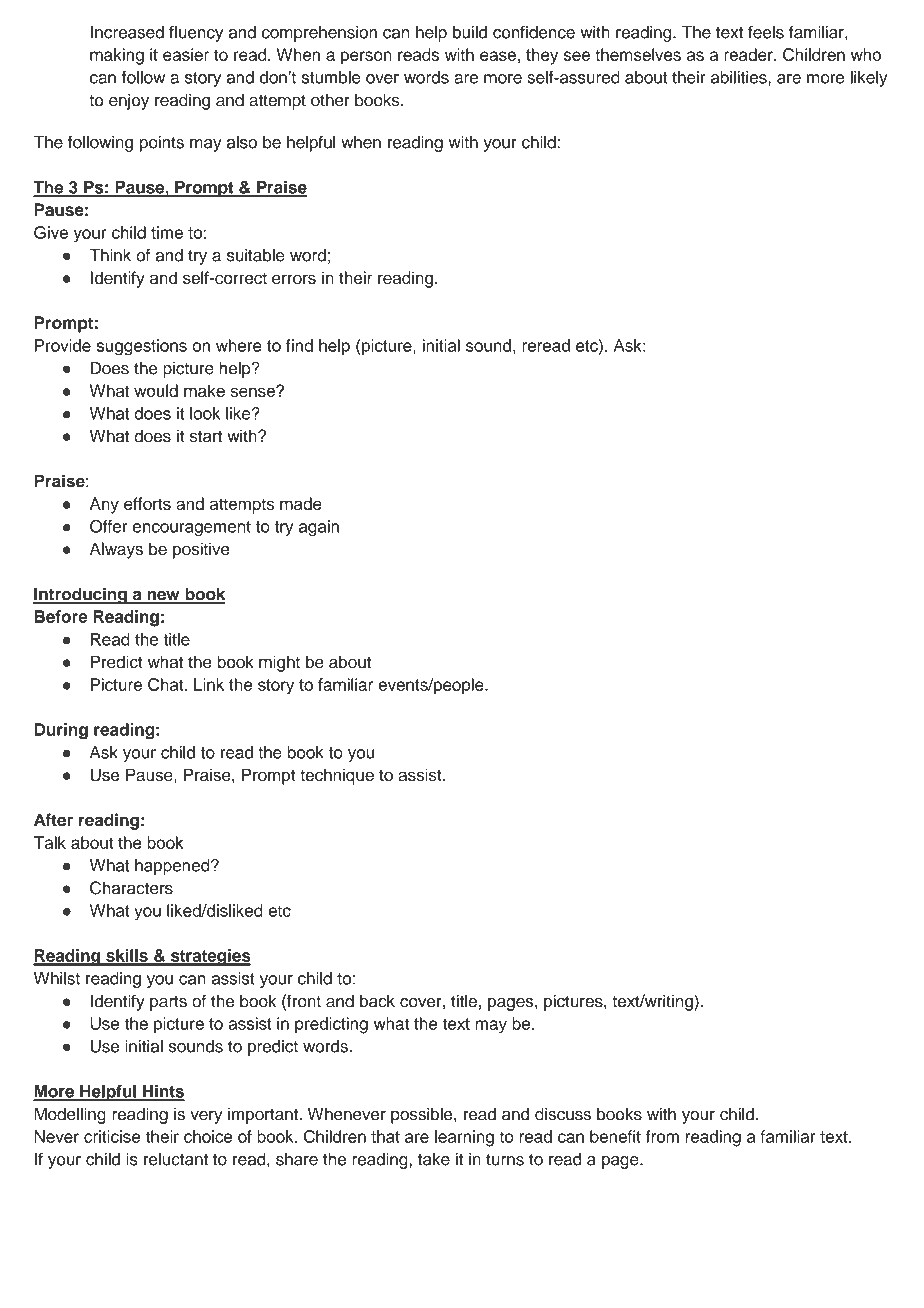 This screenshot has height=1308, width=924. What do you see at coordinates (470, 32) in the screenshot?
I see `build` at bounding box center [470, 32].
